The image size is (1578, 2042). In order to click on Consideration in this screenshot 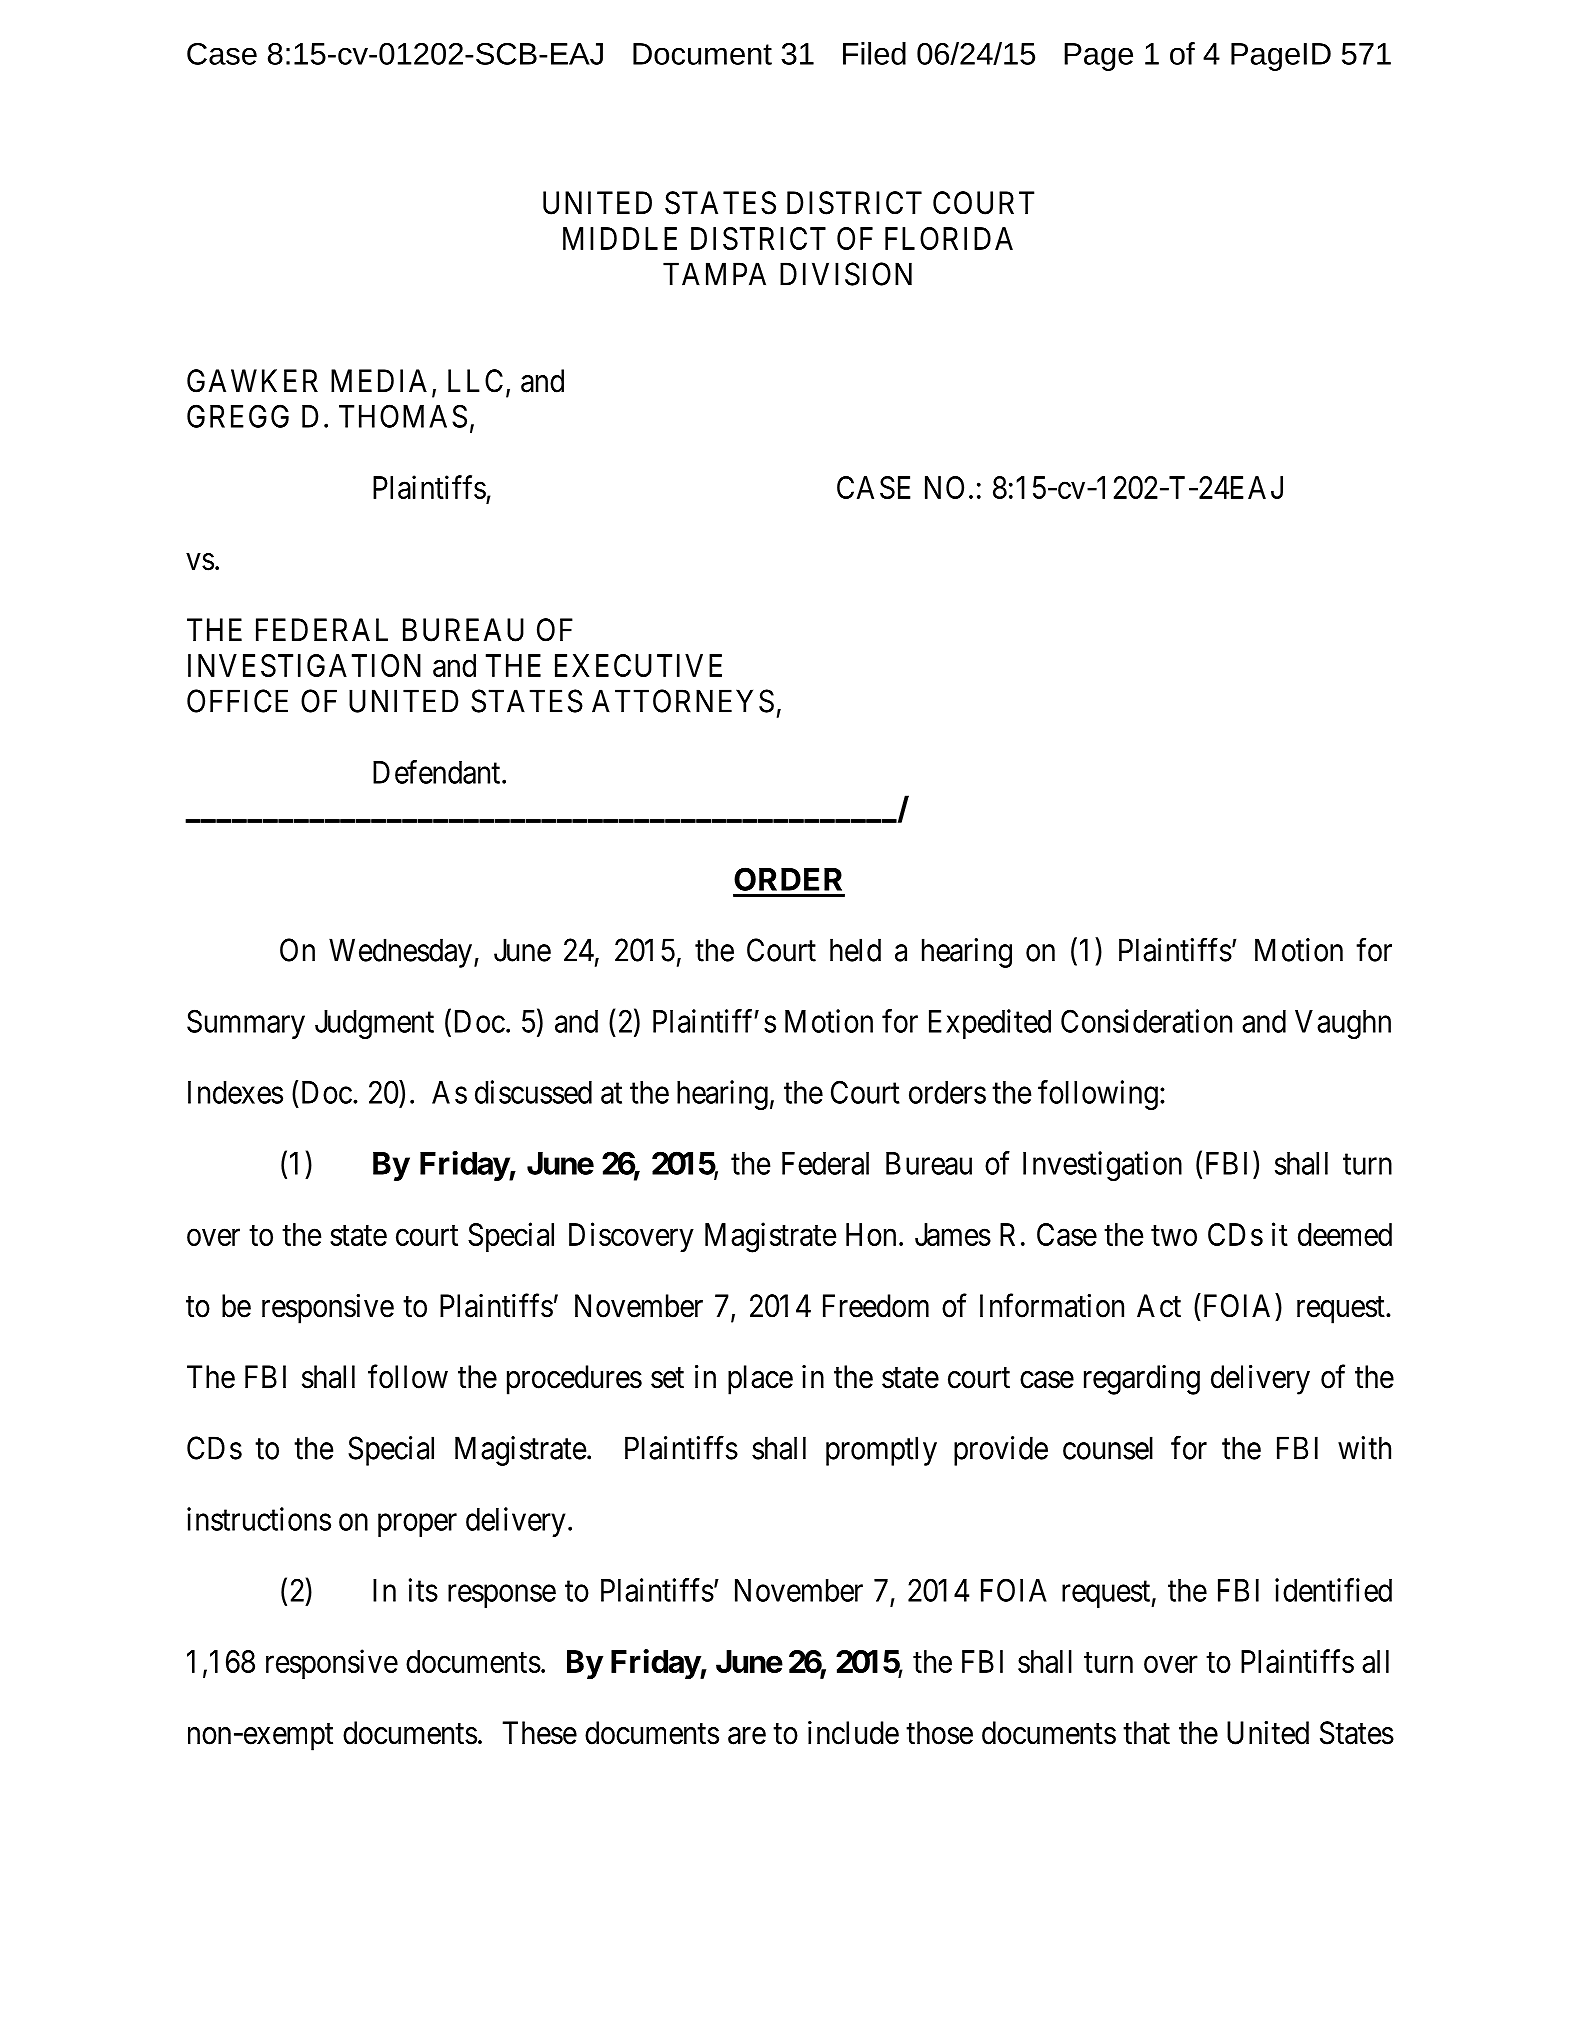, I will do `click(1146, 1021)`.
